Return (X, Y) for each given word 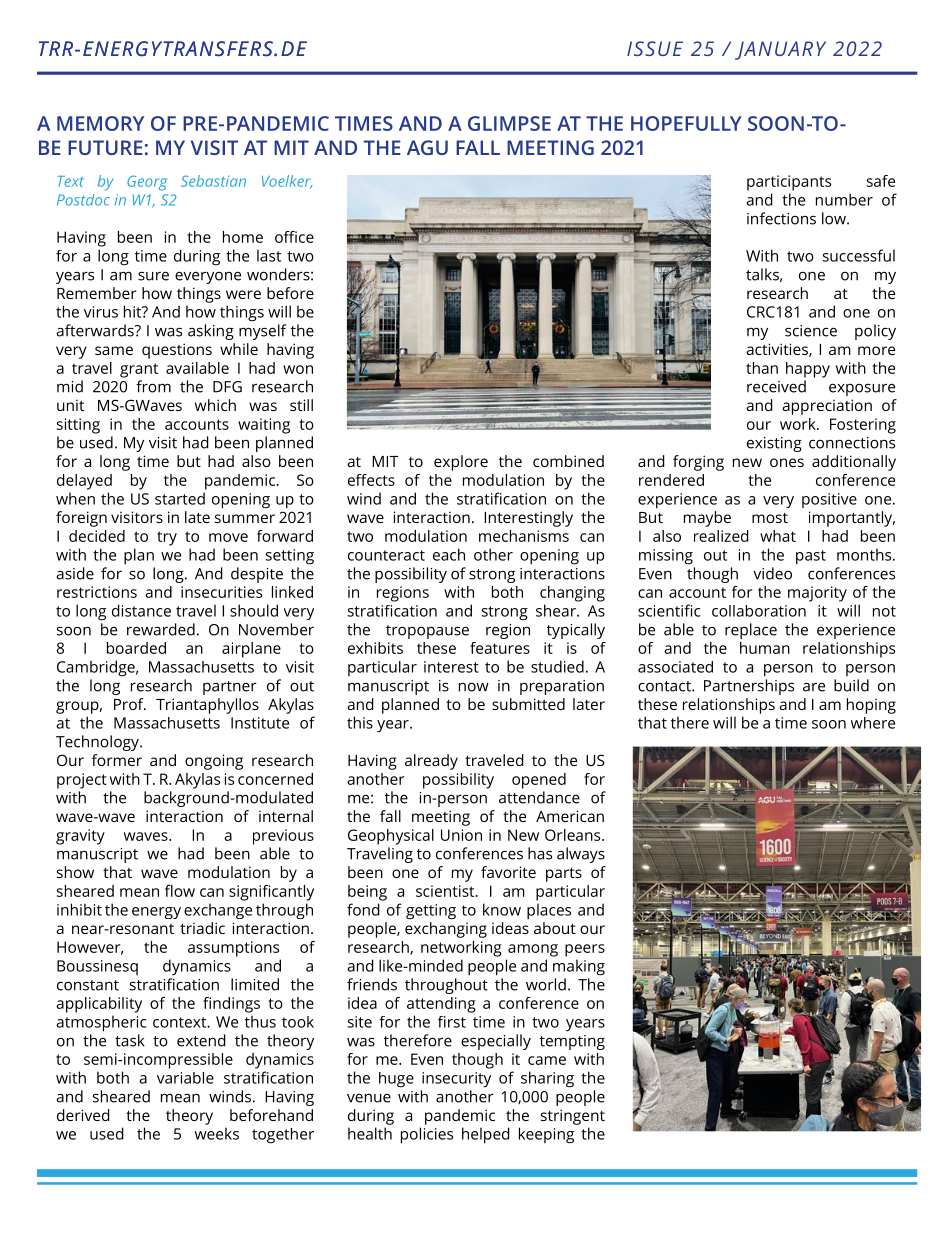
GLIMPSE (509, 123)
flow (180, 891)
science (811, 331)
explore (461, 463)
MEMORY (100, 123)
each (449, 554)
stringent (573, 1117)
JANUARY (780, 50)
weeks (217, 1133)
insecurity (456, 1080)
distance (141, 610)
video (772, 573)
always (581, 855)
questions (177, 351)
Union (461, 835)
